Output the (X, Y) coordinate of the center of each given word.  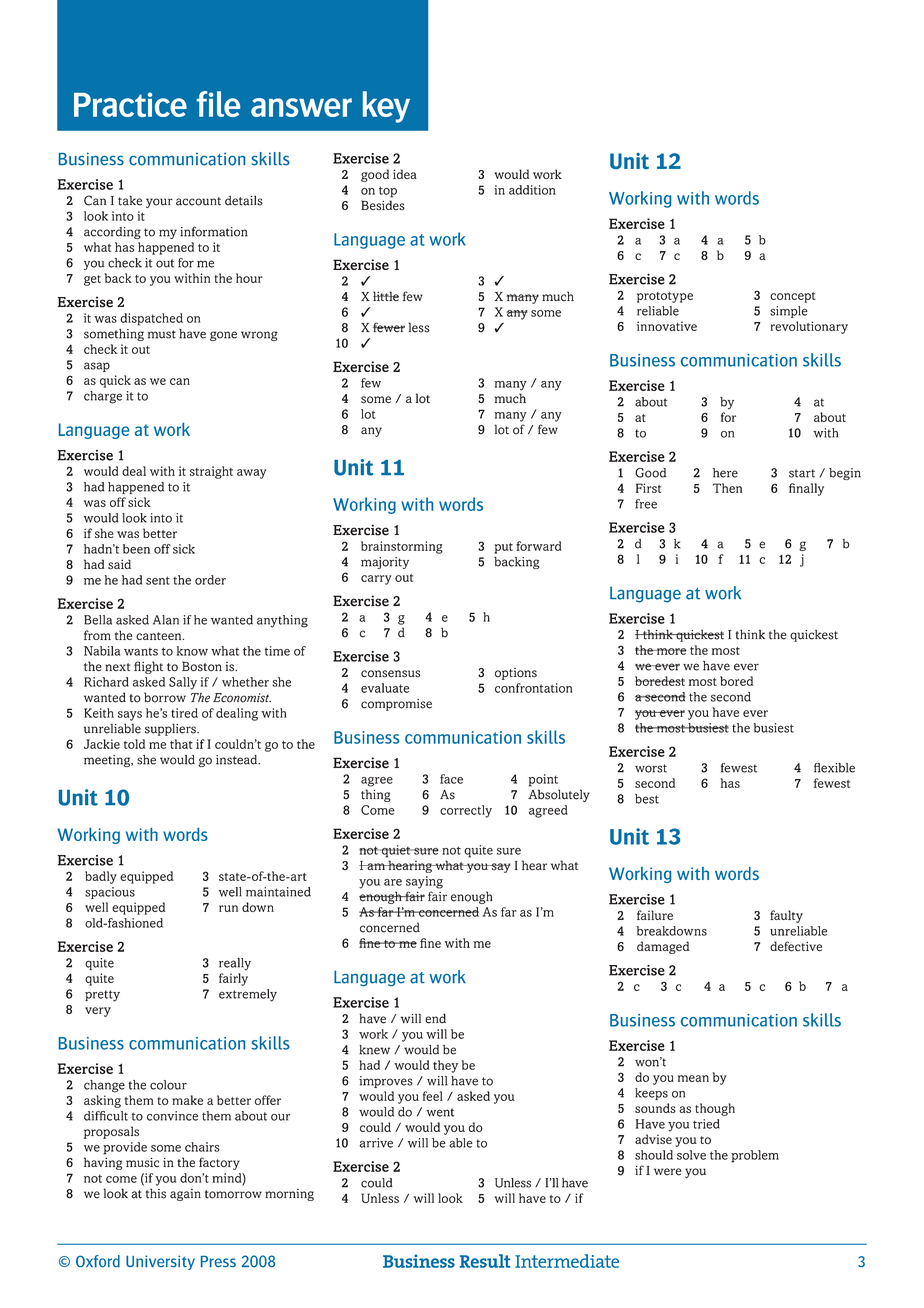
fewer (389, 327)
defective (796, 946)
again (185, 1195)
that (181, 744)
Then (728, 488)
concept (793, 297)
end (435, 1018)
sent (158, 580)
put (503, 548)
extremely (248, 995)
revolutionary (809, 327)
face (451, 779)
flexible (834, 768)
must (162, 334)
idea (405, 174)
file (218, 104)
